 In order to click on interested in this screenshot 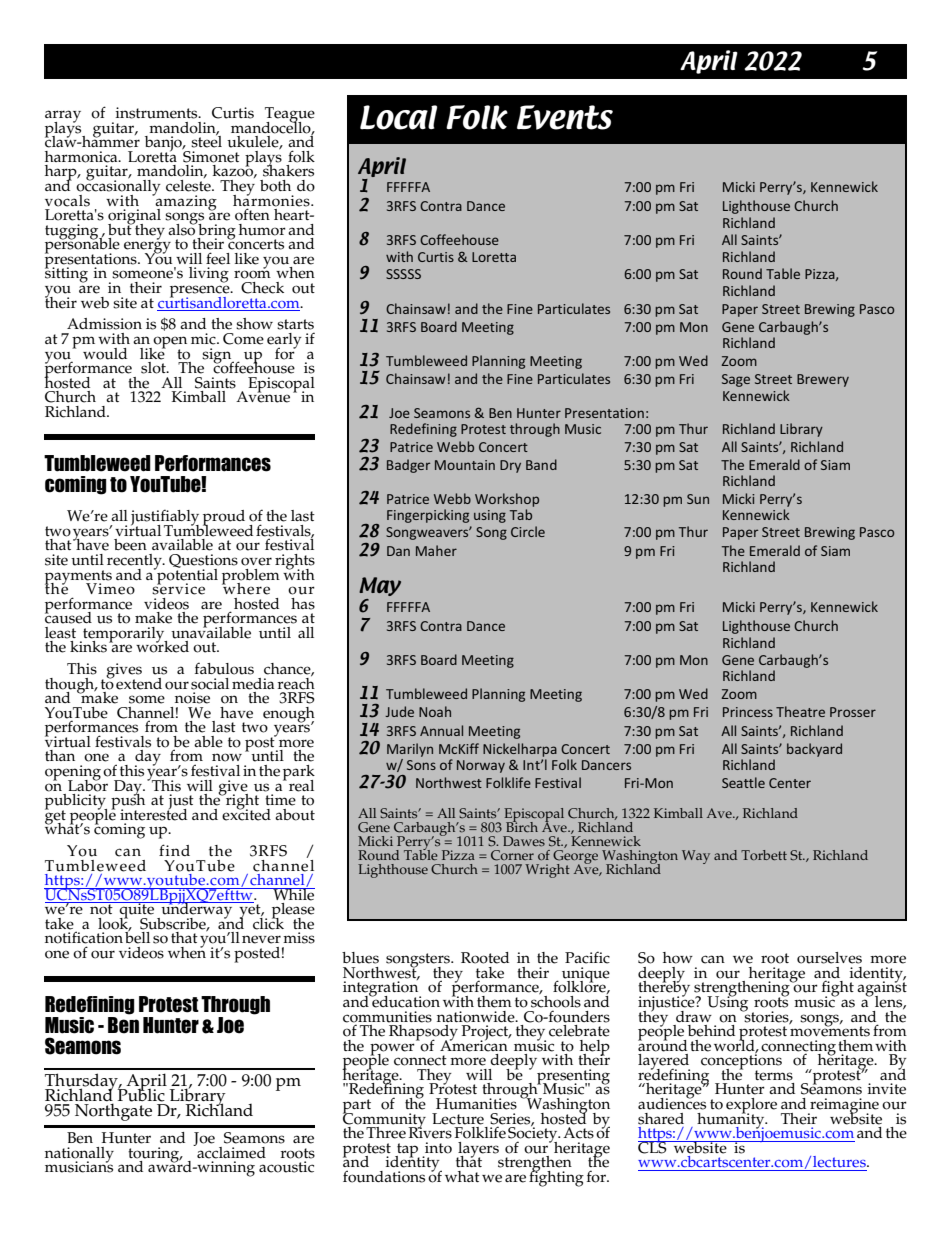, I will do `click(153, 813)`.
